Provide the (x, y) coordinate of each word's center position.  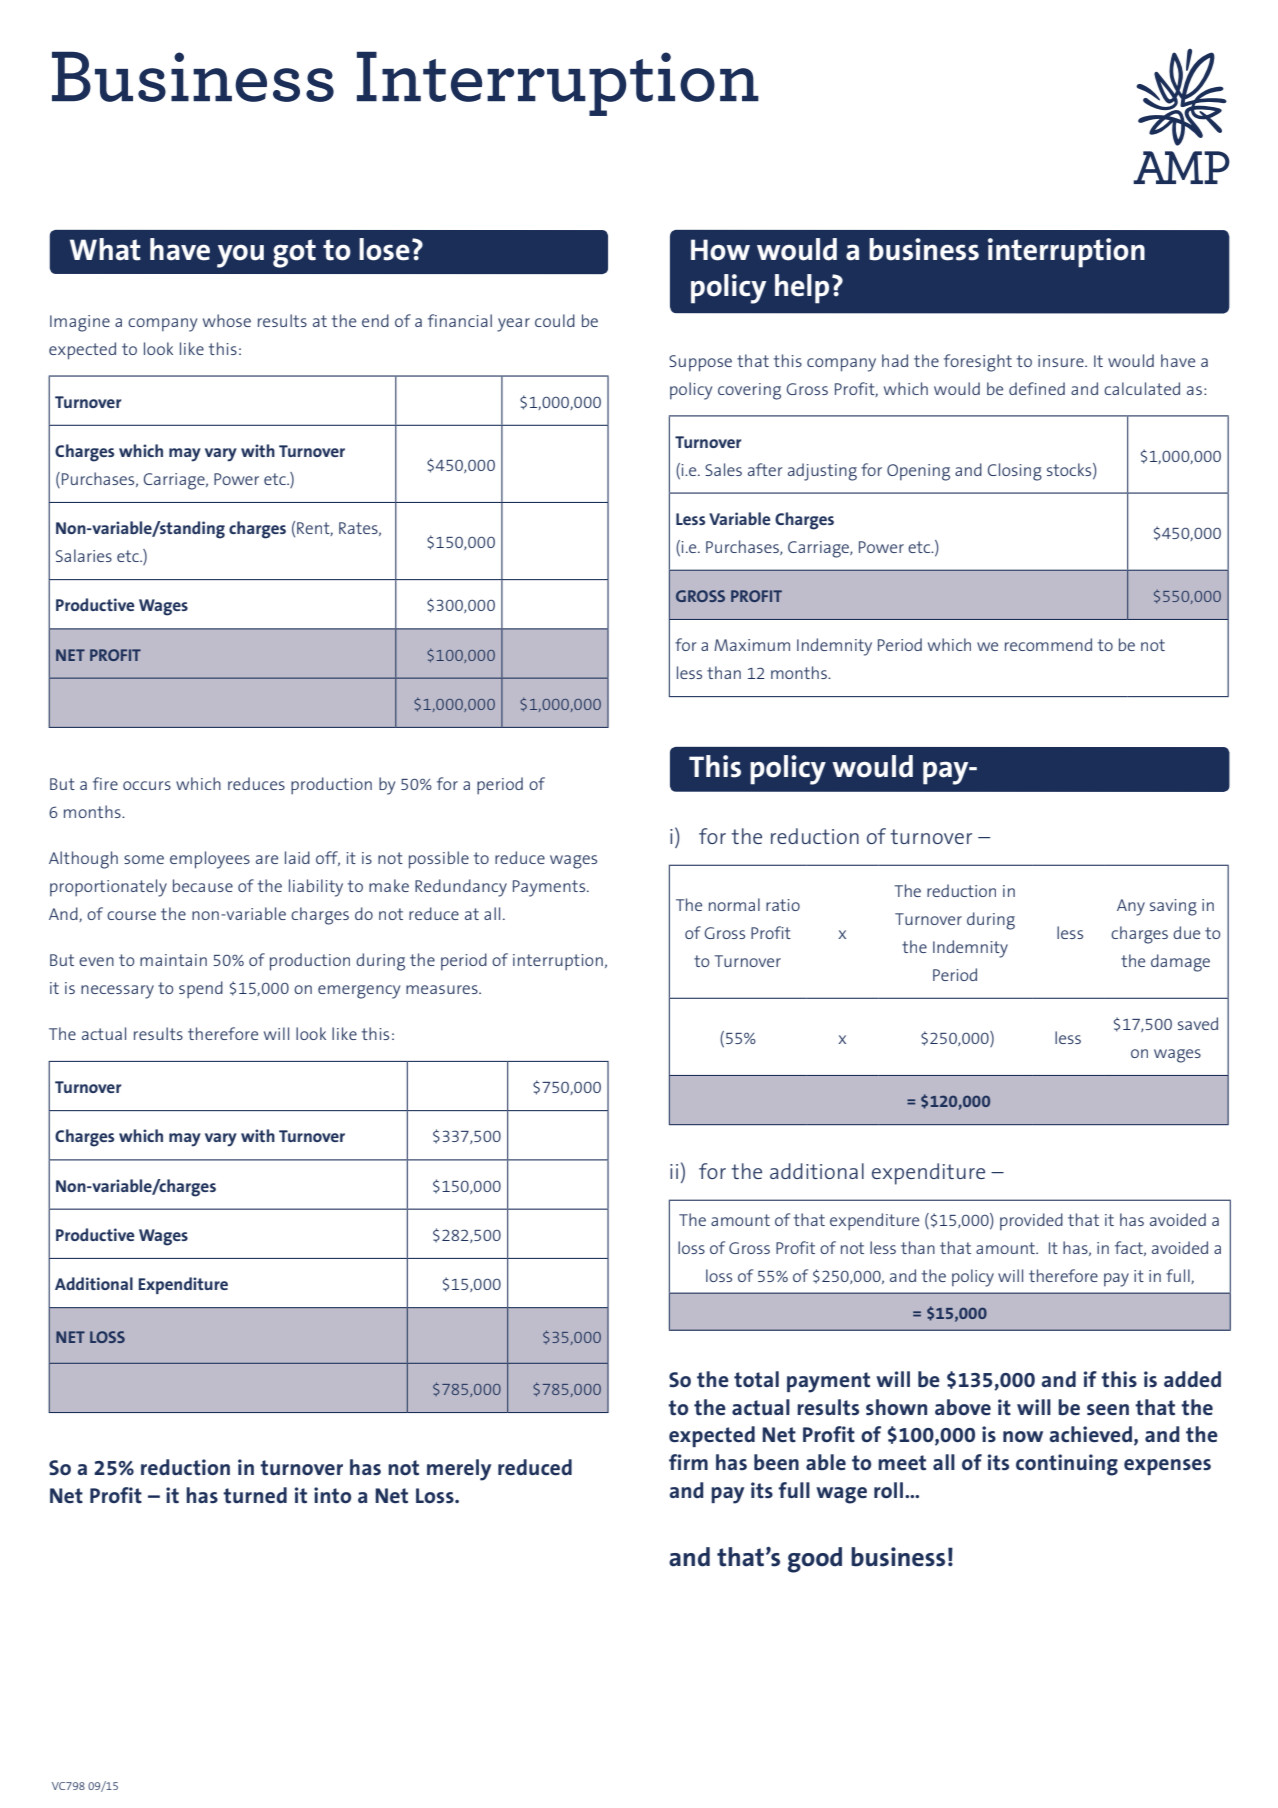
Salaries (84, 555)
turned (255, 1495)
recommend (1048, 644)
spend (201, 990)
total (756, 1379)
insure (1062, 361)
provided (1031, 1221)
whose (227, 320)
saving (1173, 907)
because (203, 885)
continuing (1067, 1465)
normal (734, 904)
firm (688, 1462)
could (555, 320)
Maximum (752, 645)
